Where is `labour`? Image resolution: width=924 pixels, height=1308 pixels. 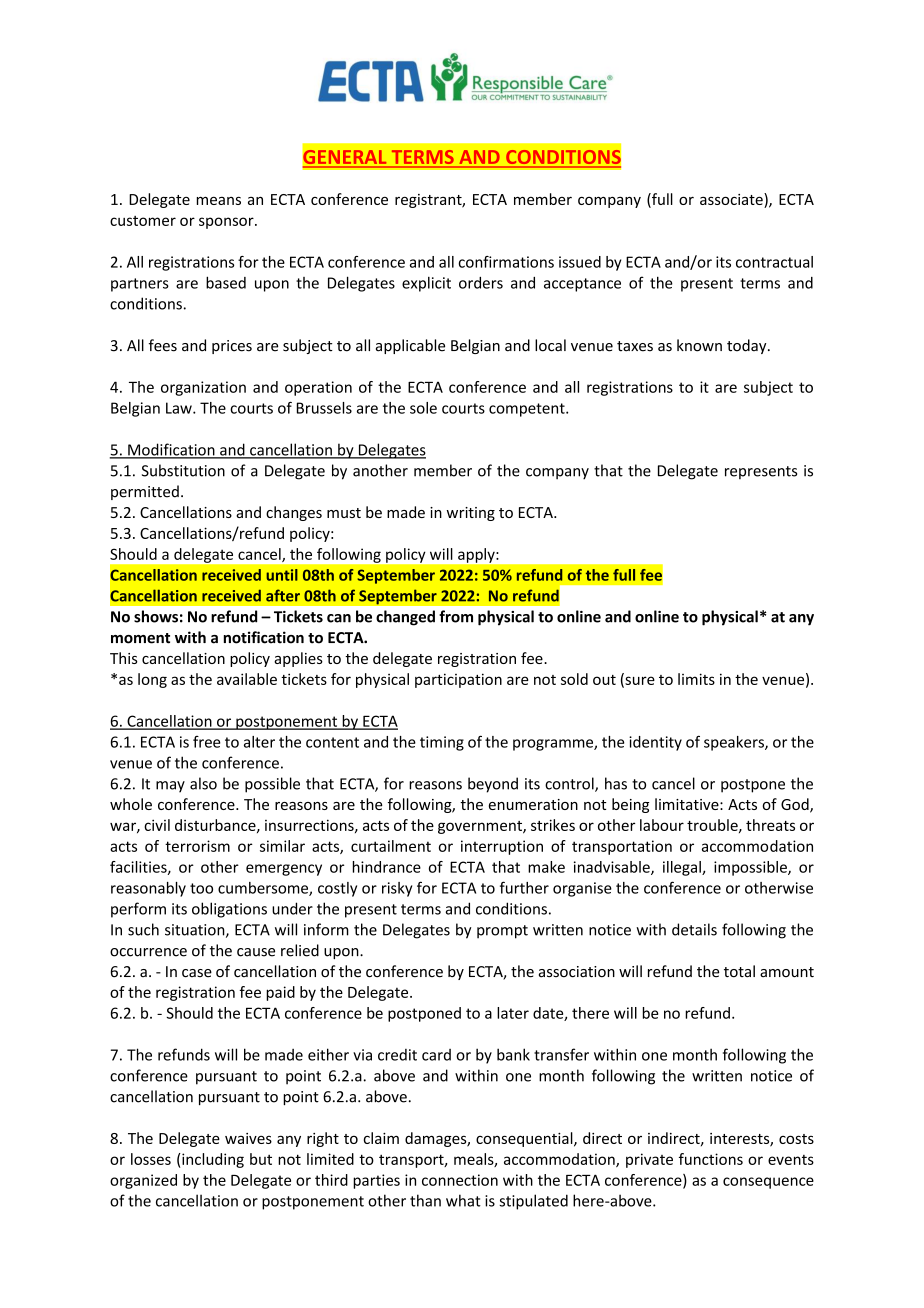
labour is located at coordinates (662, 825).
